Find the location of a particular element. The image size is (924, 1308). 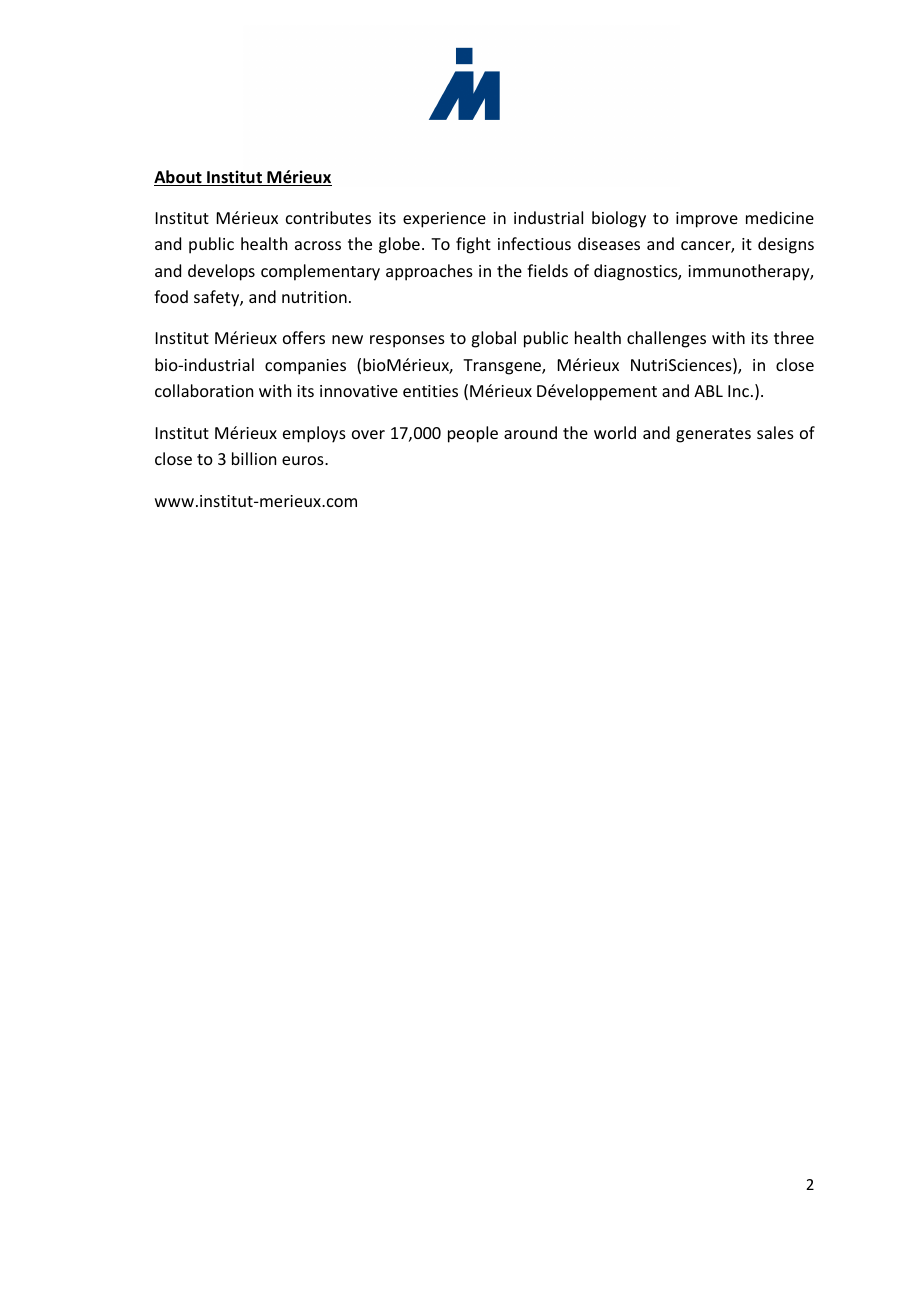

experience is located at coordinates (444, 220).
